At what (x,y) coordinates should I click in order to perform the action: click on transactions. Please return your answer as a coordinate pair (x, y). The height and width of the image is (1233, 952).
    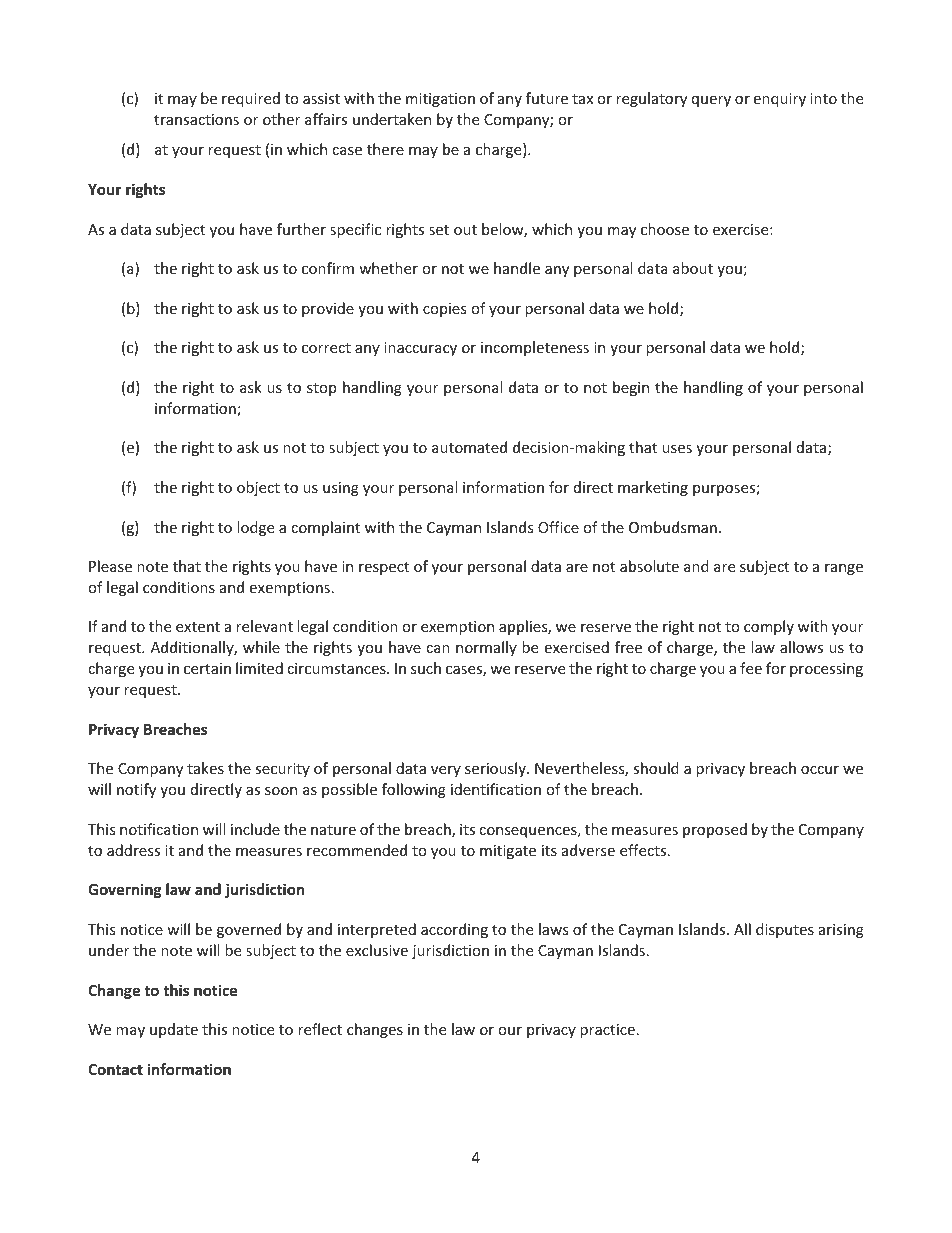
    Looking at the image, I should click on (196, 119).
